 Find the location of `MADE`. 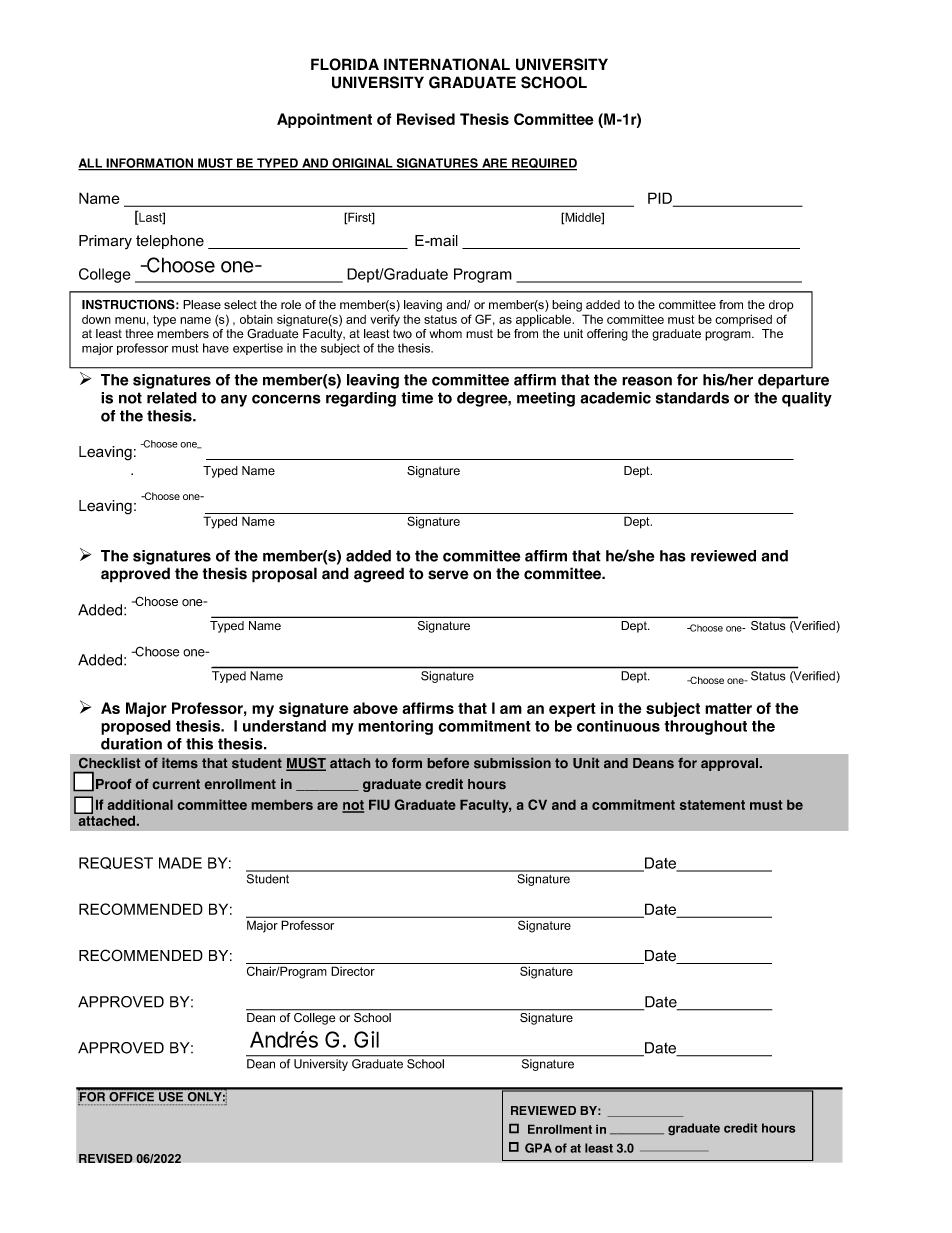

MADE is located at coordinates (180, 863).
